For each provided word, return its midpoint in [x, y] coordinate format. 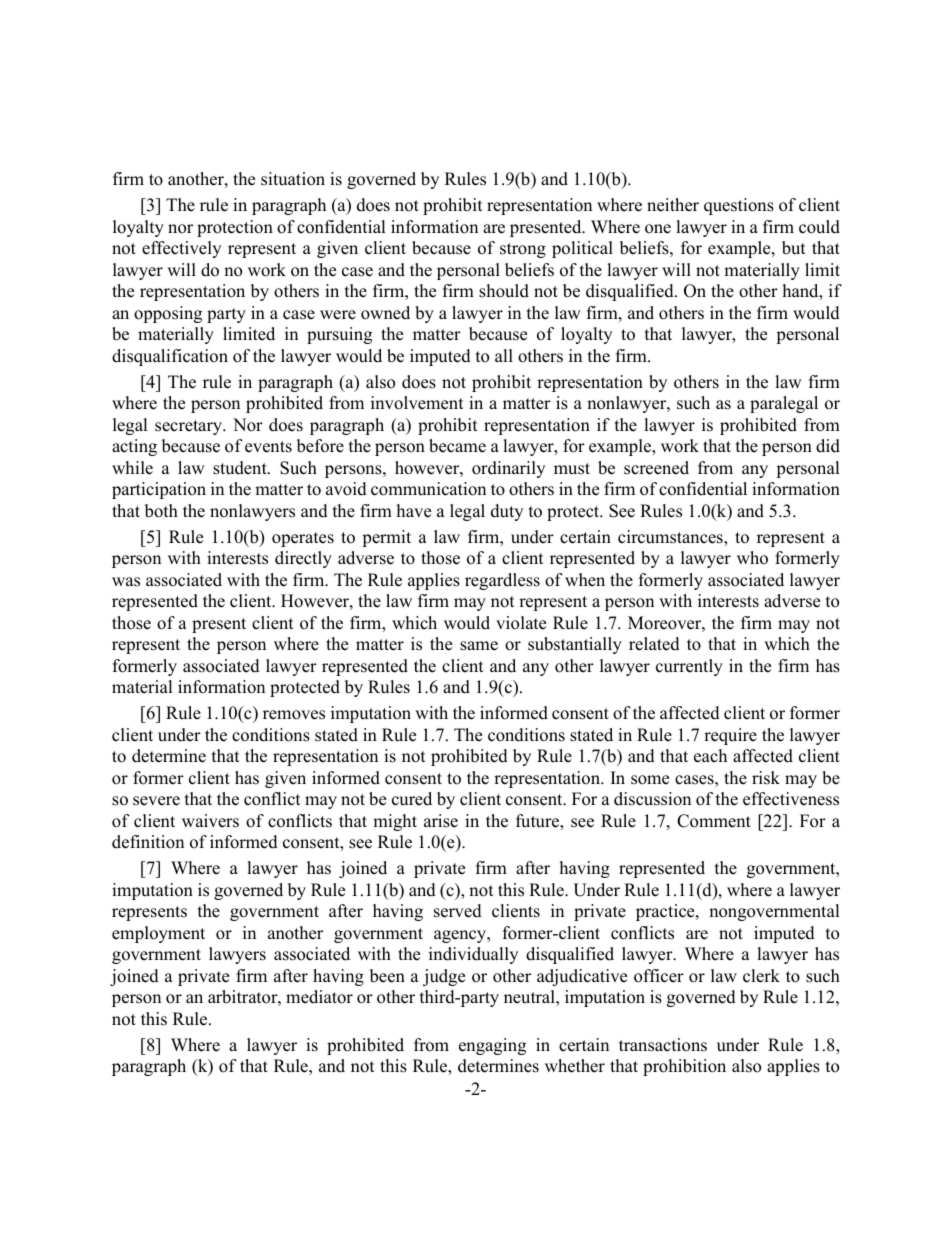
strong [523, 250]
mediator [319, 997]
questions [739, 206]
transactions [663, 1045]
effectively [181, 249]
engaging [492, 1046]
